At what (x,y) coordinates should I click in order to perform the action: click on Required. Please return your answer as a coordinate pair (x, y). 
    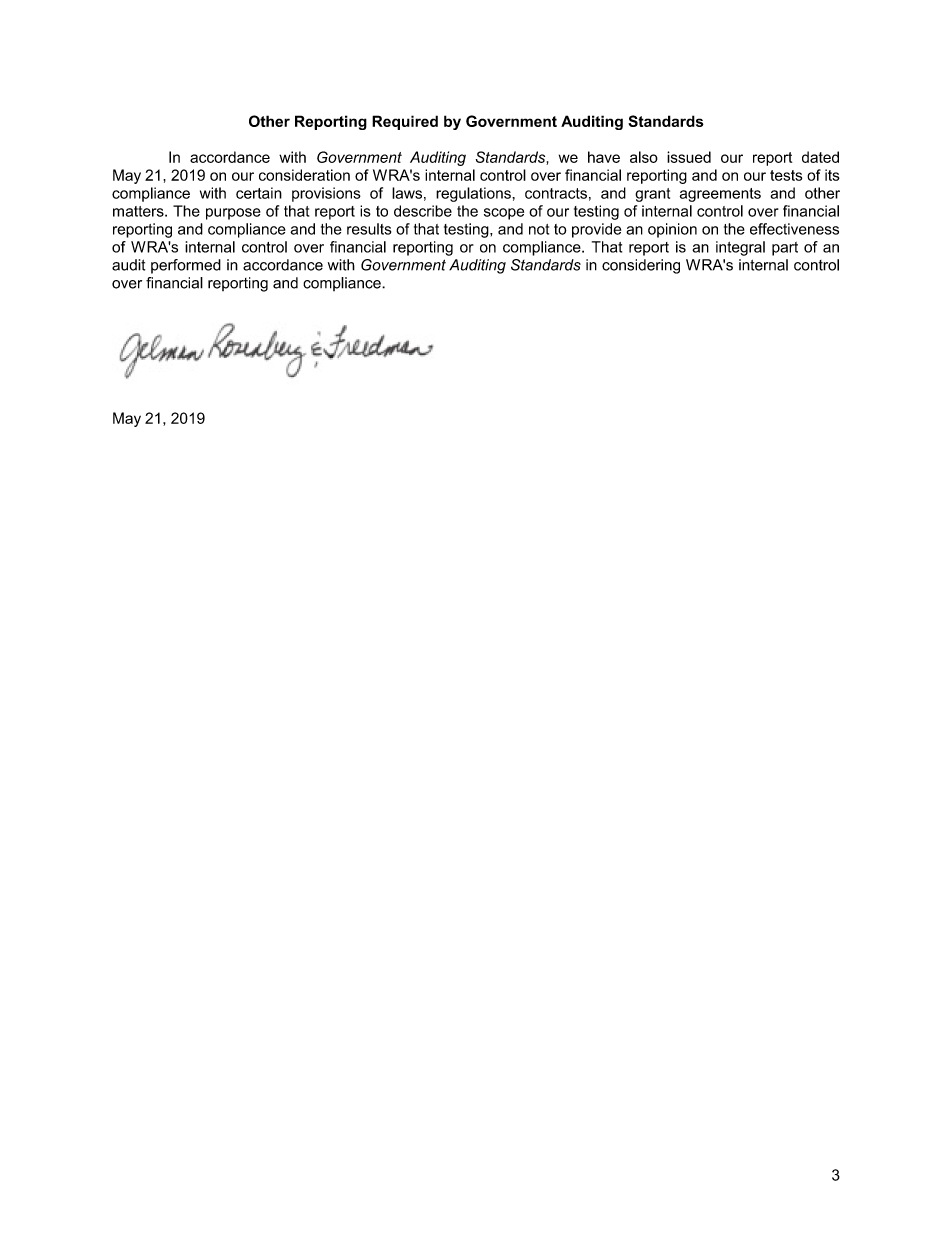
    Looking at the image, I should click on (405, 122).
